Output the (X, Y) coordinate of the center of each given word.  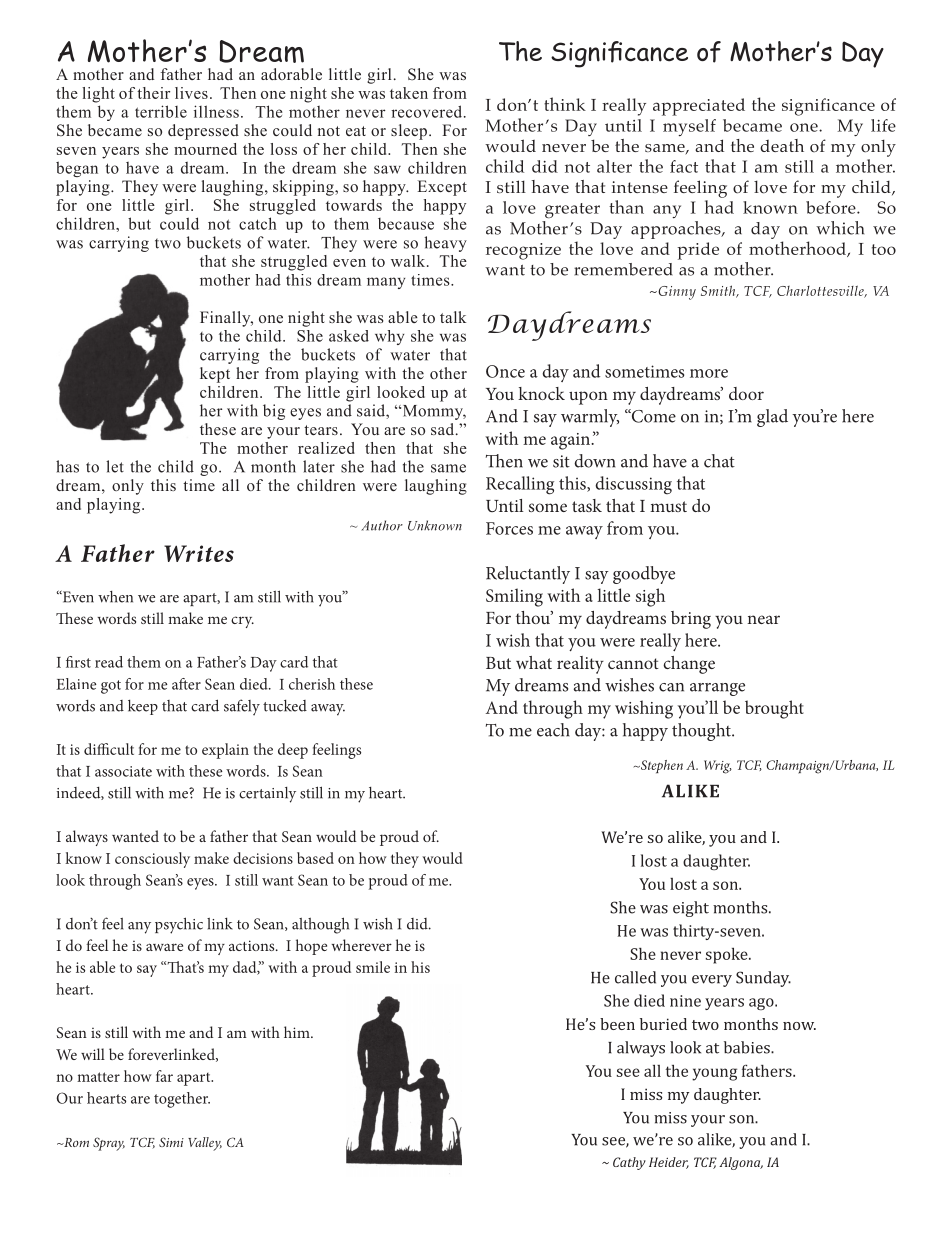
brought (774, 709)
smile (373, 967)
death (782, 145)
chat (719, 461)
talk (453, 317)
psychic (179, 925)
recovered (428, 111)
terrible (161, 111)
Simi (171, 1142)
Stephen (661, 767)
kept (215, 375)
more (709, 373)
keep (143, 707)
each (553, 730)
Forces (509, 528)
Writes (199, 553)
